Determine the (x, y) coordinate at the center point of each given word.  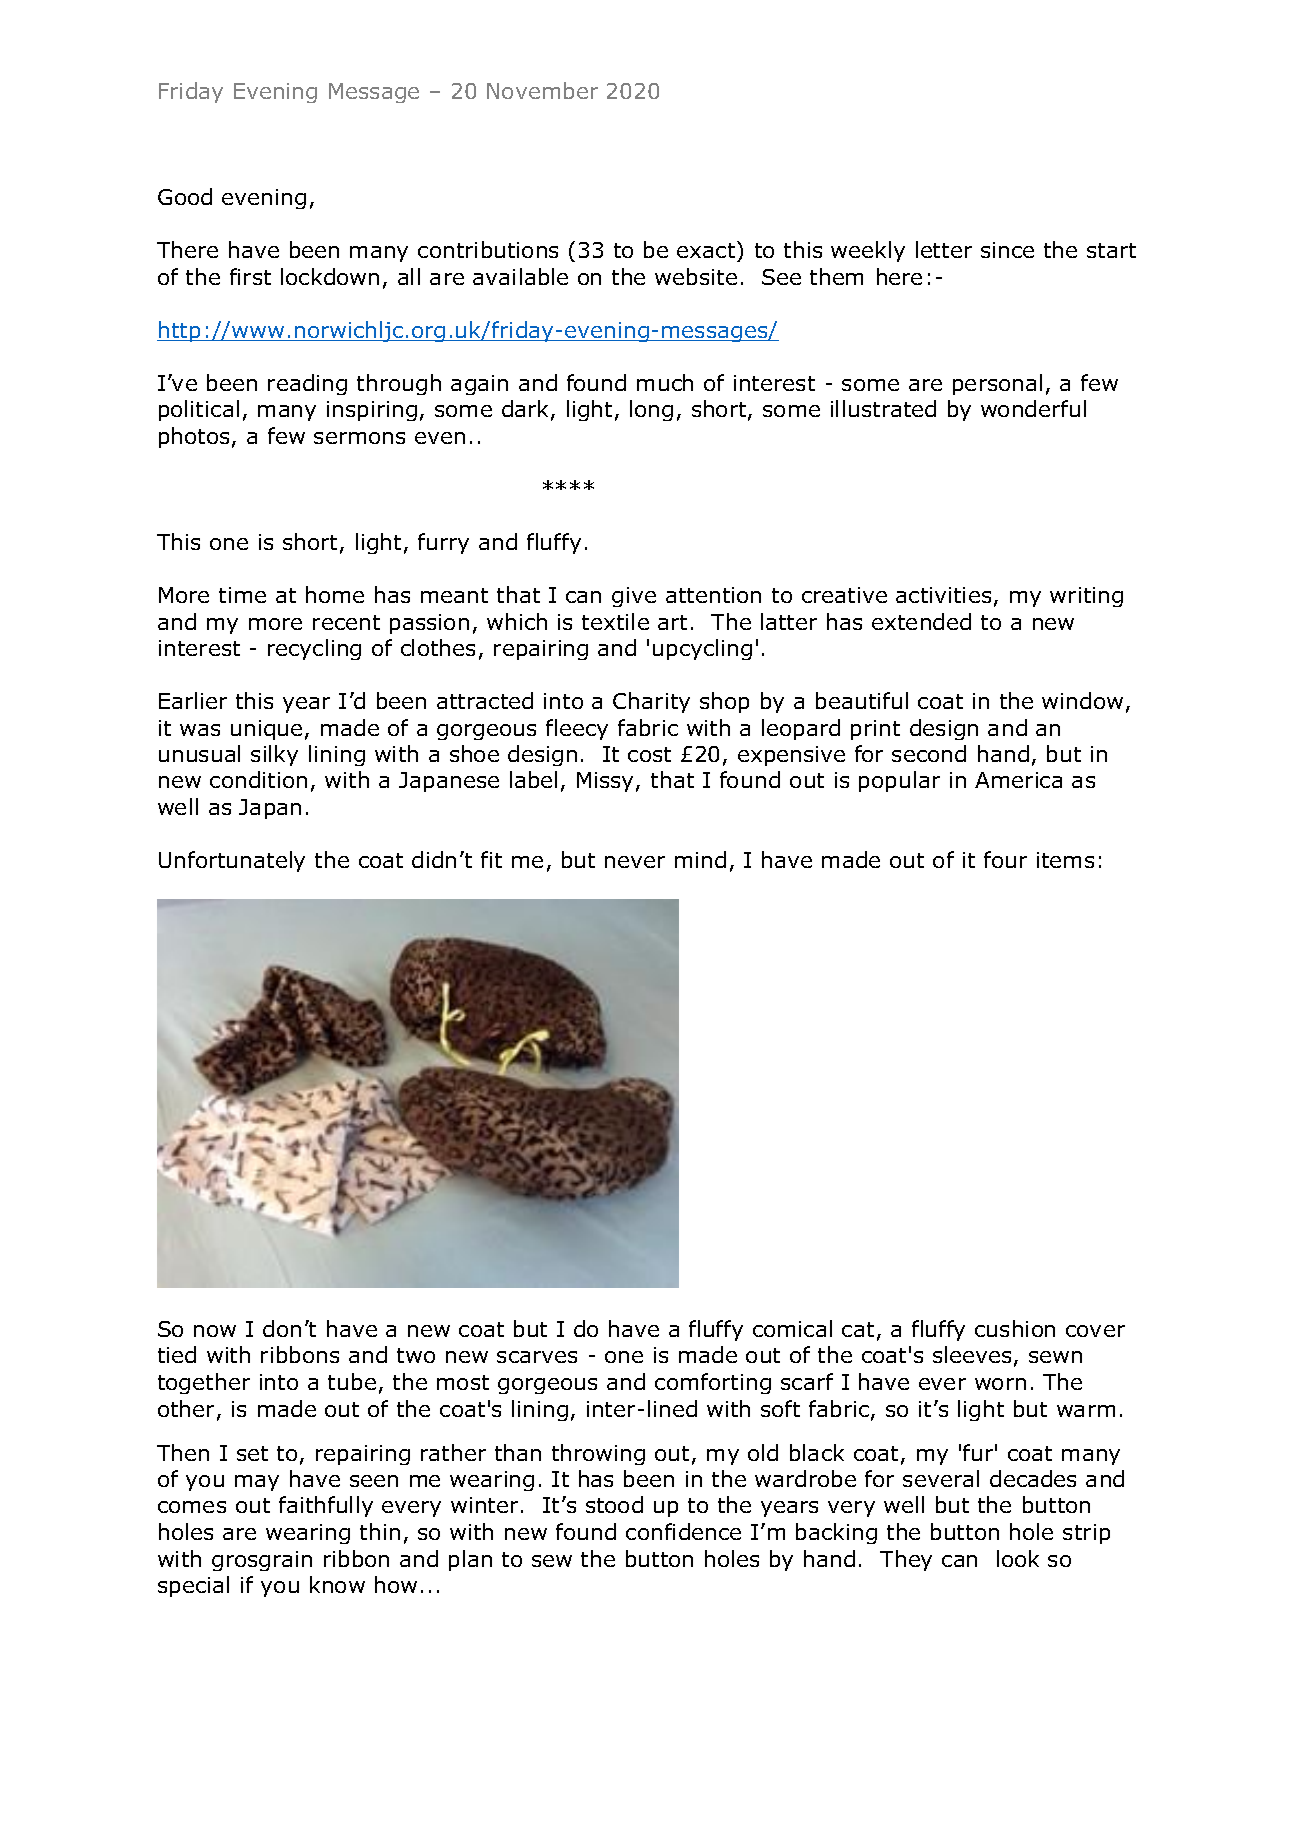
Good (185, 196)
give (634, 597)
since (1007, 250)
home (335, 594)
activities (943, 595)
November (542, 90)
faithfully (326, 1506)
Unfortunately (232, 861)
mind (700, 859)
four (1005, 859)
